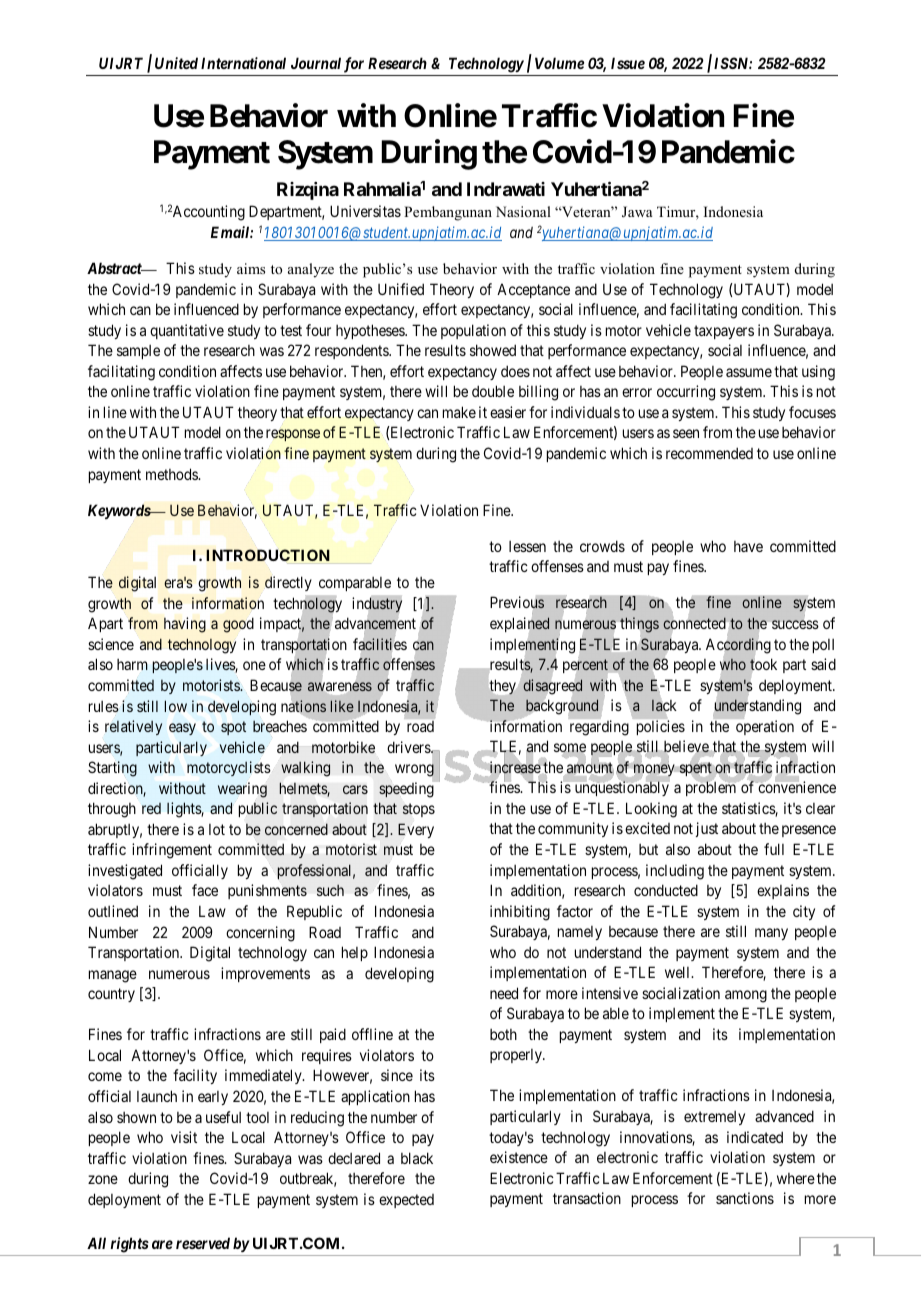 This screenshot has height=1308, width=924. What do you see at coordinates (406, 1201) in the screenshot?
I see `expected` at bounding box center [406, 1201].
